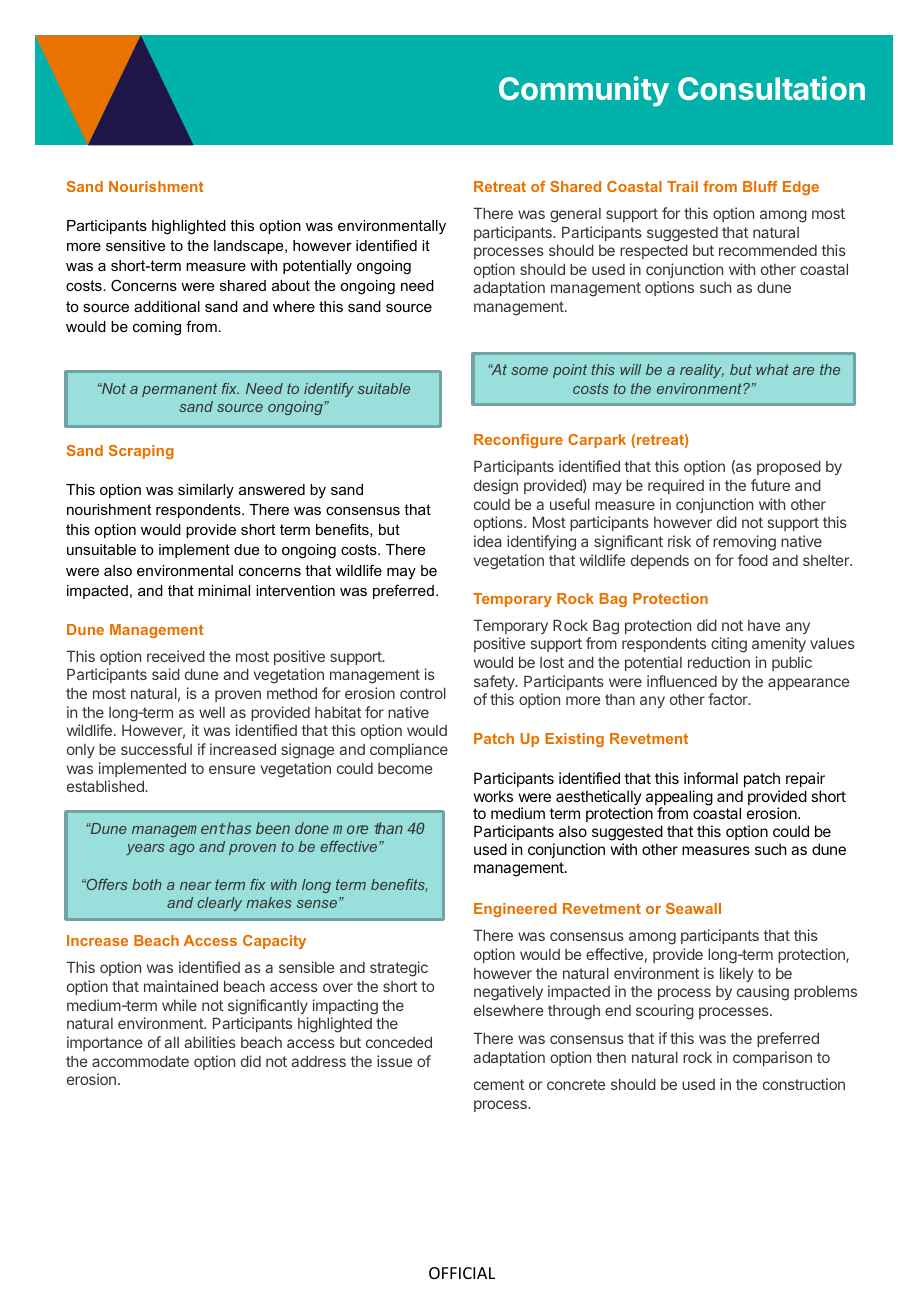  I want to click on said, so click(166, 674).
